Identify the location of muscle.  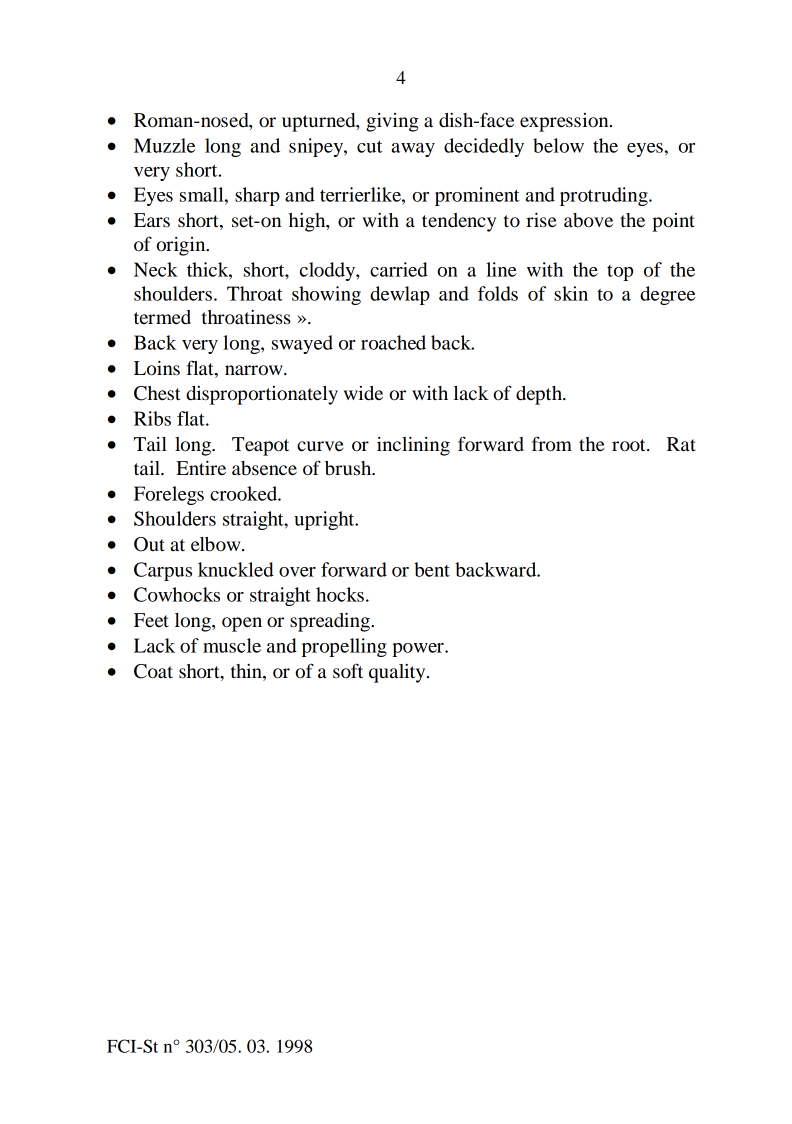
(232, 645).
